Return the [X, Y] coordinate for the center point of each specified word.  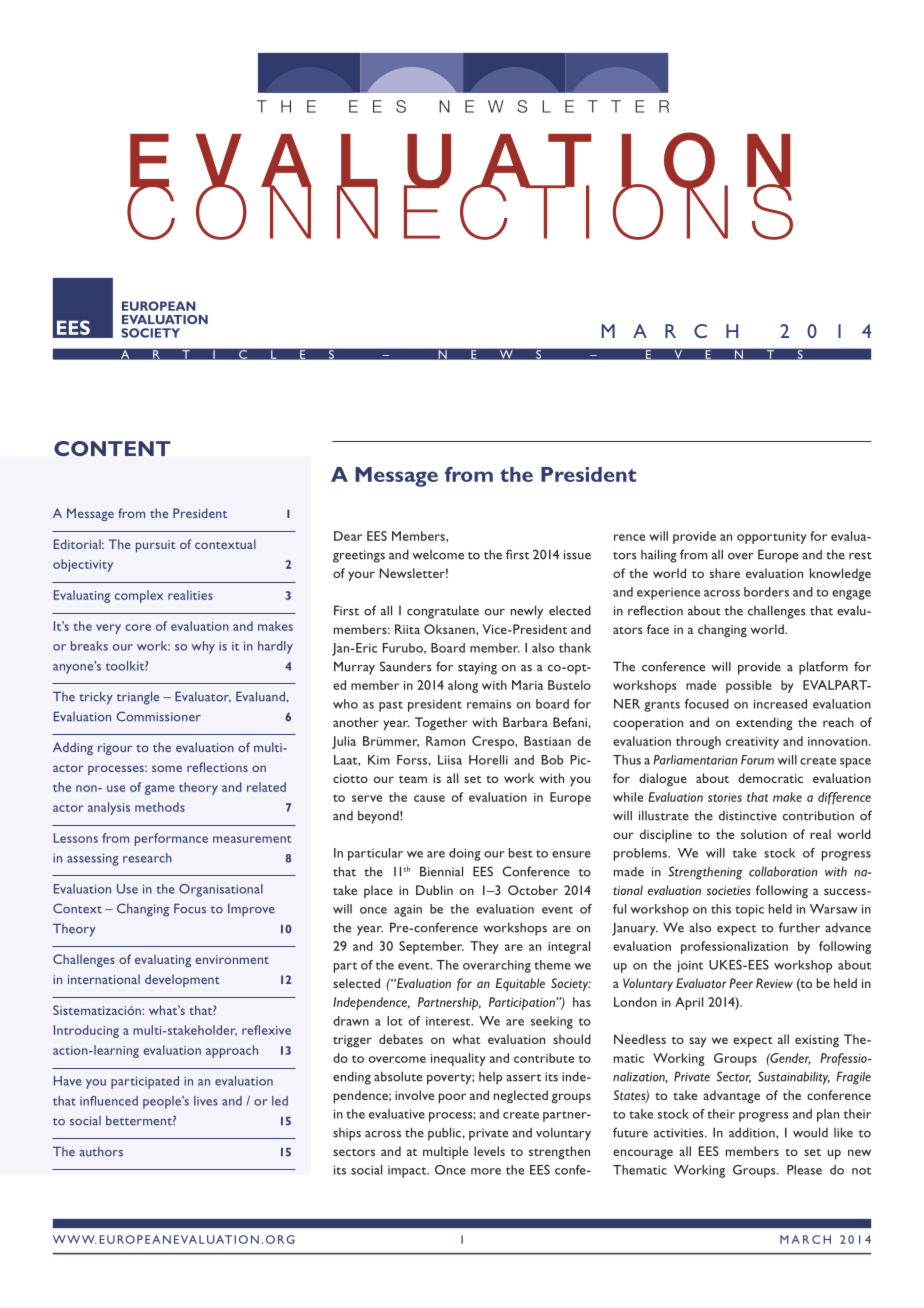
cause [429, 798]
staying [477, 668]
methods [160, 807]
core [138, 627]
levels [489, 1151]
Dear [348, 536]
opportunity [772, 538]
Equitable [520, 984]
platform [823, 668]
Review [774, 983]
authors [101, 1152]
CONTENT [112, 448]
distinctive [748, 816]
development [182, 980]
